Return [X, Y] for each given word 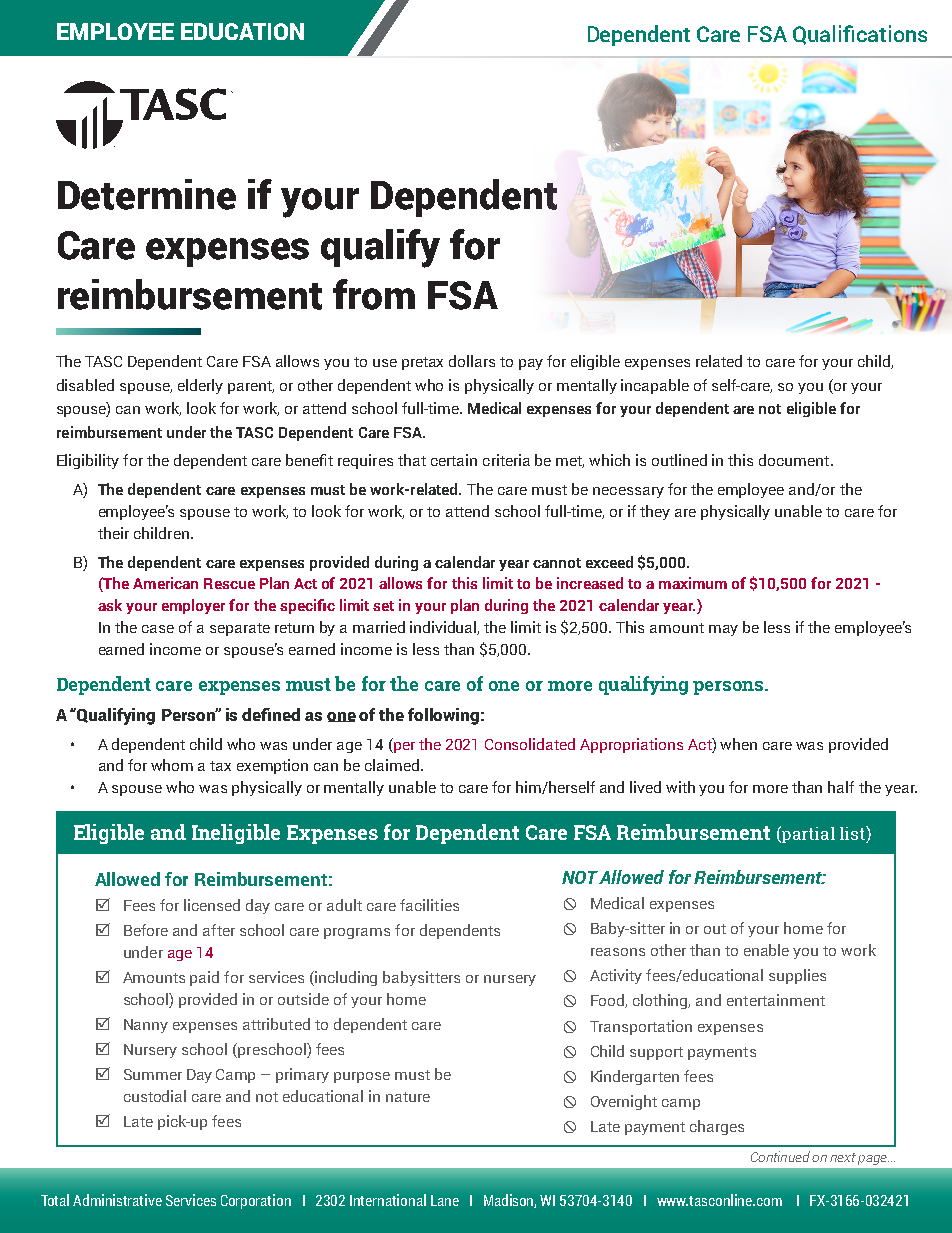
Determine [147, 194]
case [158, 629]
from [374, 294]
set [383, 606]
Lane [445, 1200]
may [723, 630]
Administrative [117, 1200]
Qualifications [860, 35]
